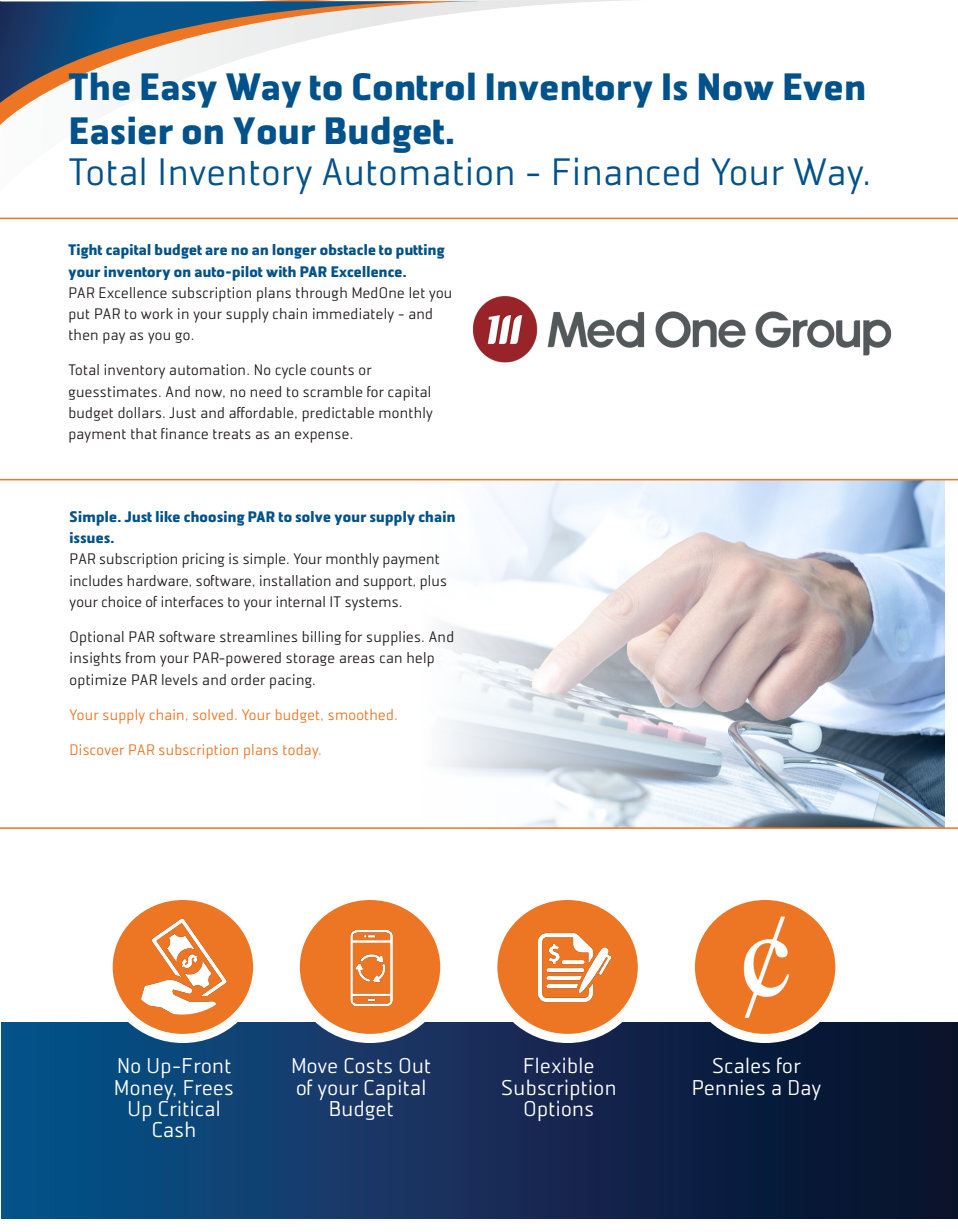 The image size is (958, 1232). I want to click on like, so click(168, 516).
